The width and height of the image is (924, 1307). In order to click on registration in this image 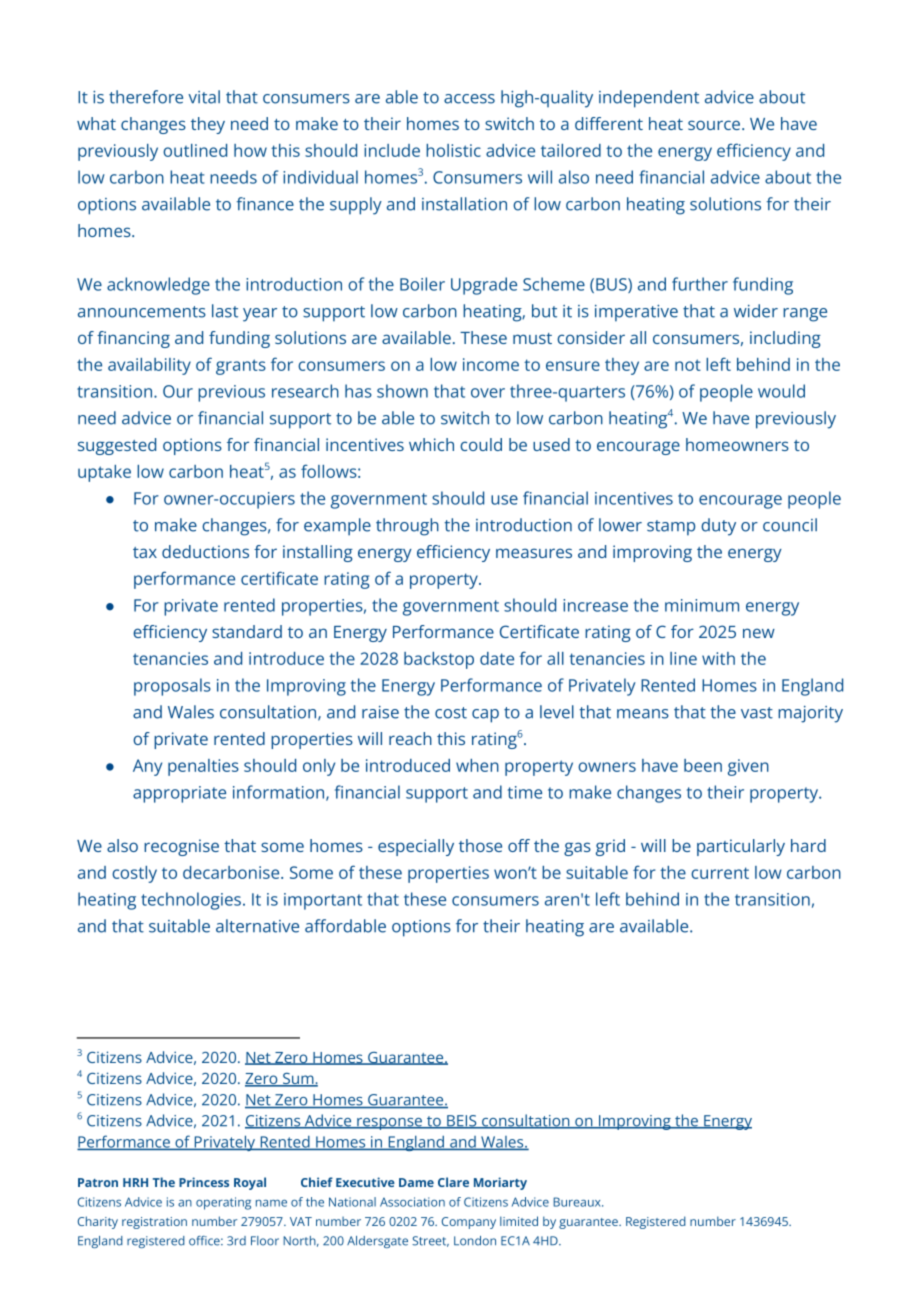, I will do `click(154, 1223)`.
